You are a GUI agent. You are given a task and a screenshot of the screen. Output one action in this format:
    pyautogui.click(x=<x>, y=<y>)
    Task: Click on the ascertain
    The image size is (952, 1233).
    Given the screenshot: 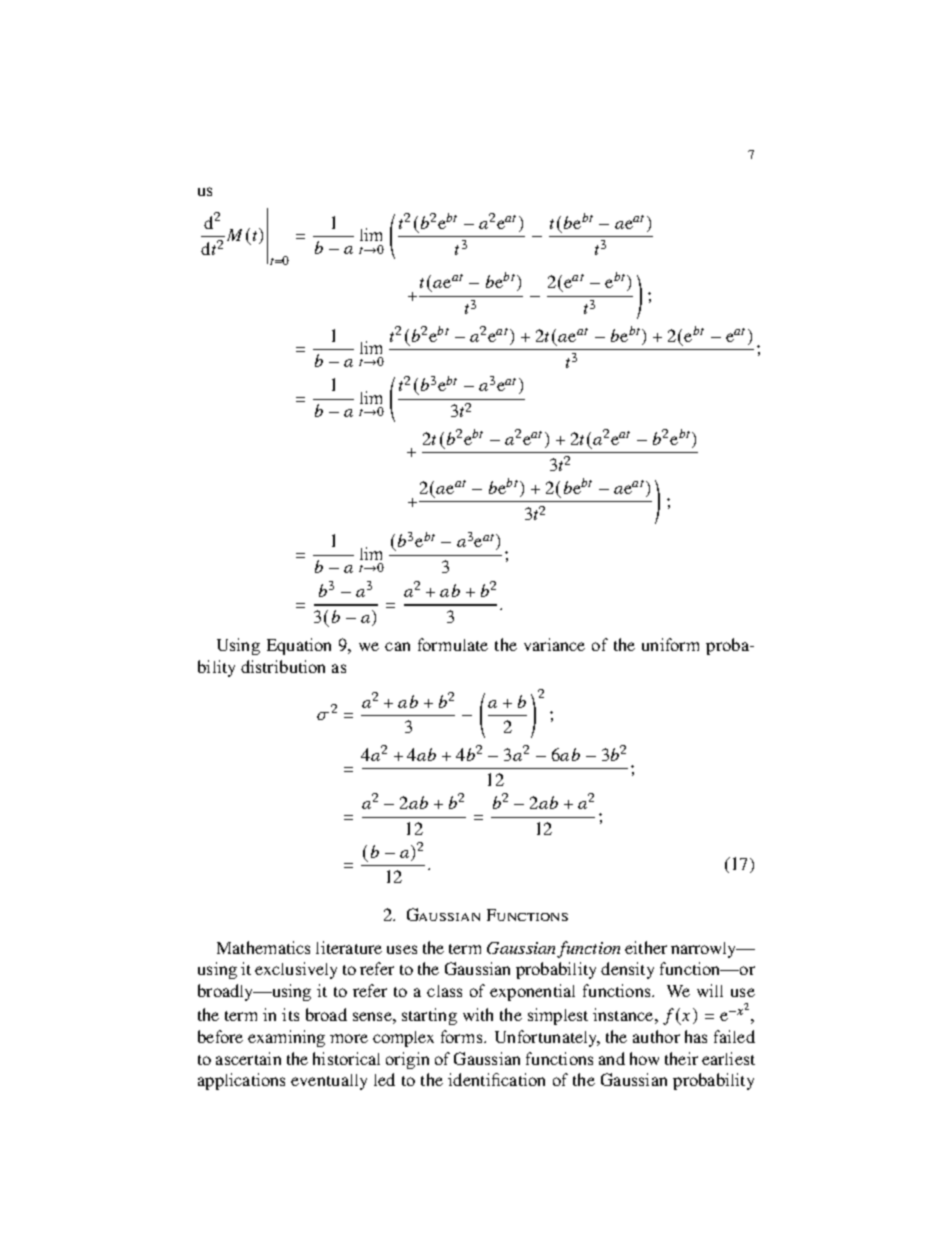 What is the action you would take?
    pyautogui.click(x=248, y=1058)
